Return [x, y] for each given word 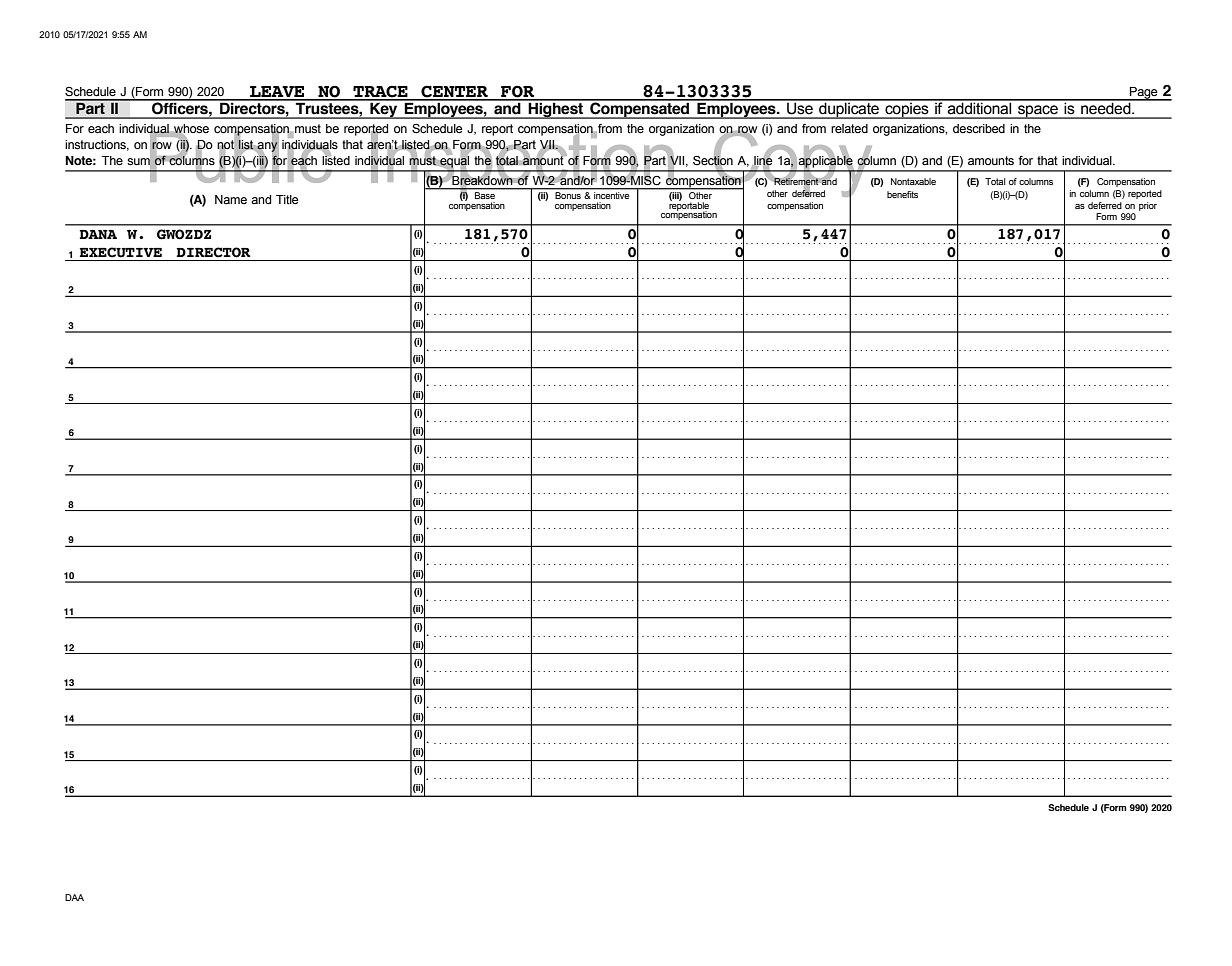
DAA [74, 897]
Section [713, 160]
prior [1148, 206]
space [1038, 112]
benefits [902, 194]
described [979, 129]
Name [231, 199]
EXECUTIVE [121, 252]
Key [384, 109]
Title [287, 199]
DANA [98, 234]
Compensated [640, 109]
